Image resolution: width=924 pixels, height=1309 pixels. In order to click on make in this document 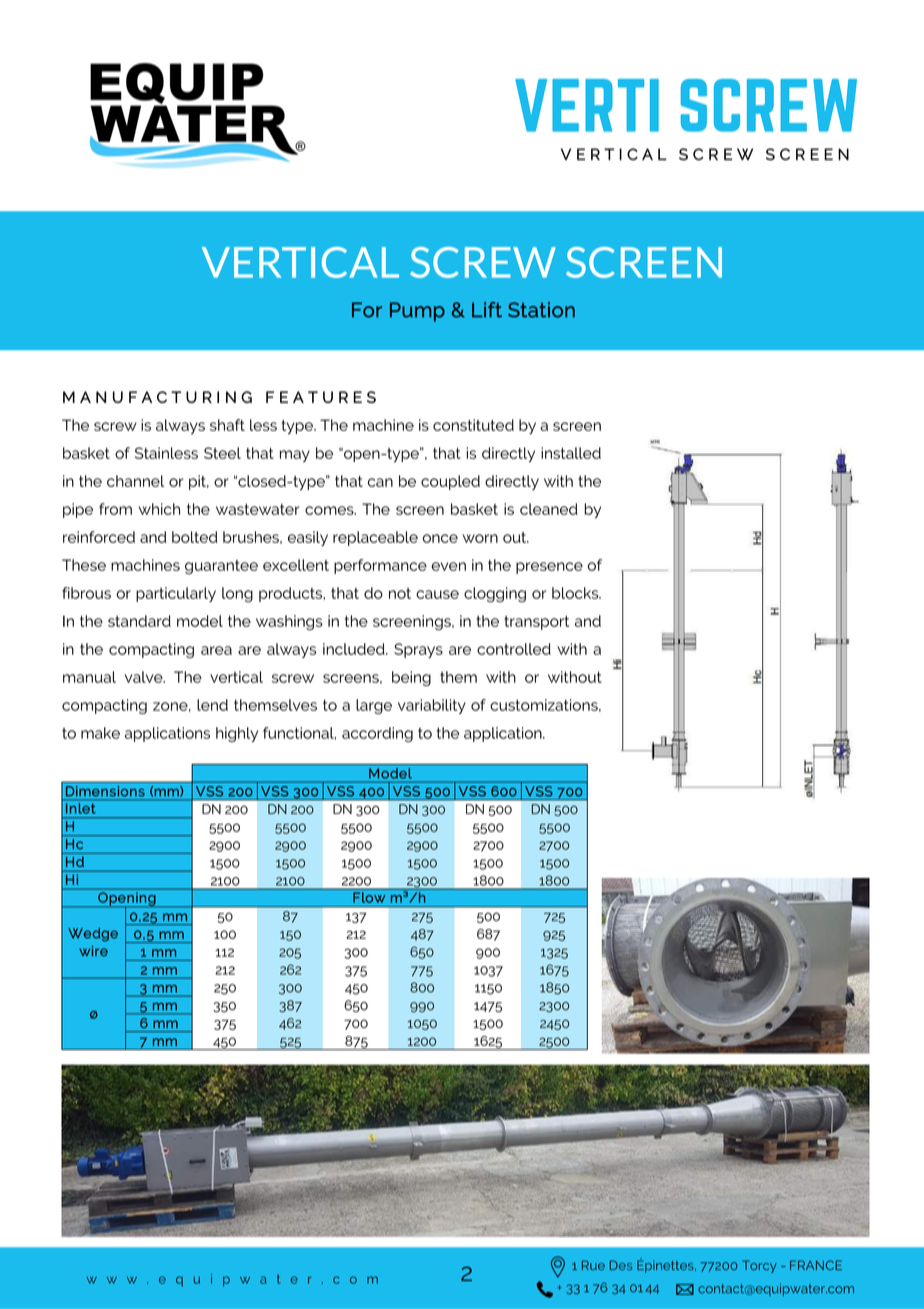, I will do `click(100, 733)`.
